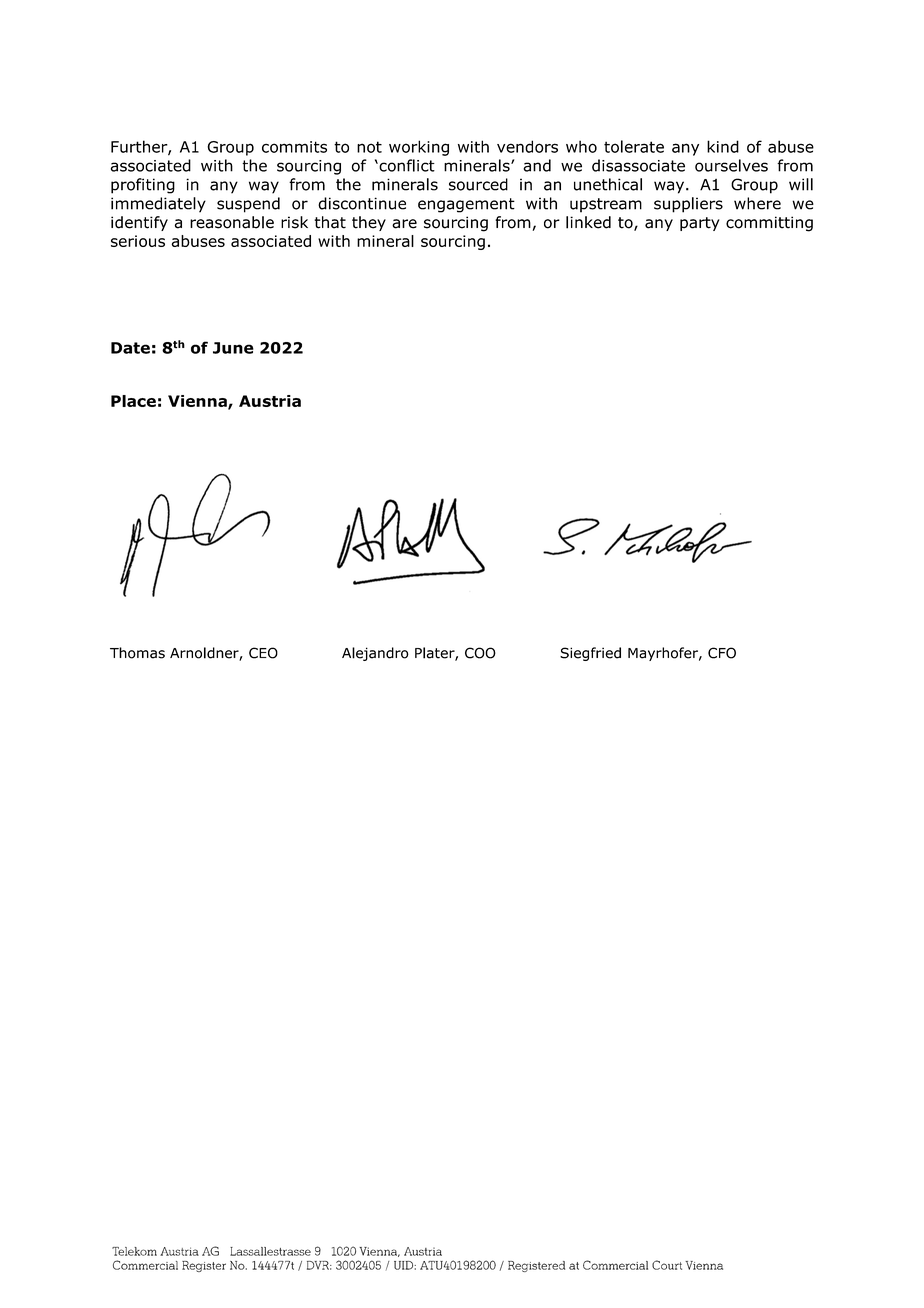  What do you see at coordinates (233, 348) in the document?
I see `June` at bounding box center [233, 348].
